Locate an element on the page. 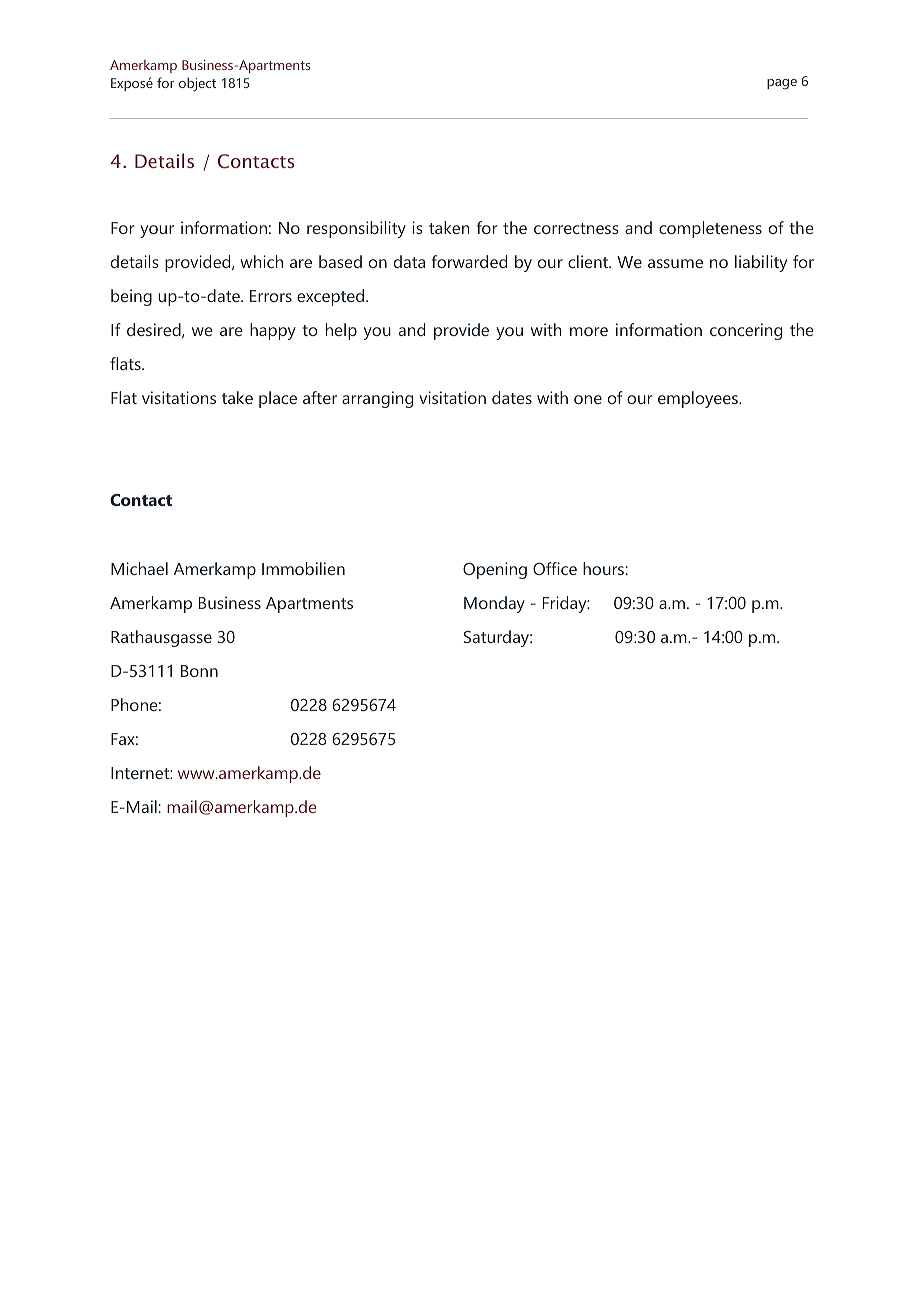  Bonn is located at coordinates (199, 671).
